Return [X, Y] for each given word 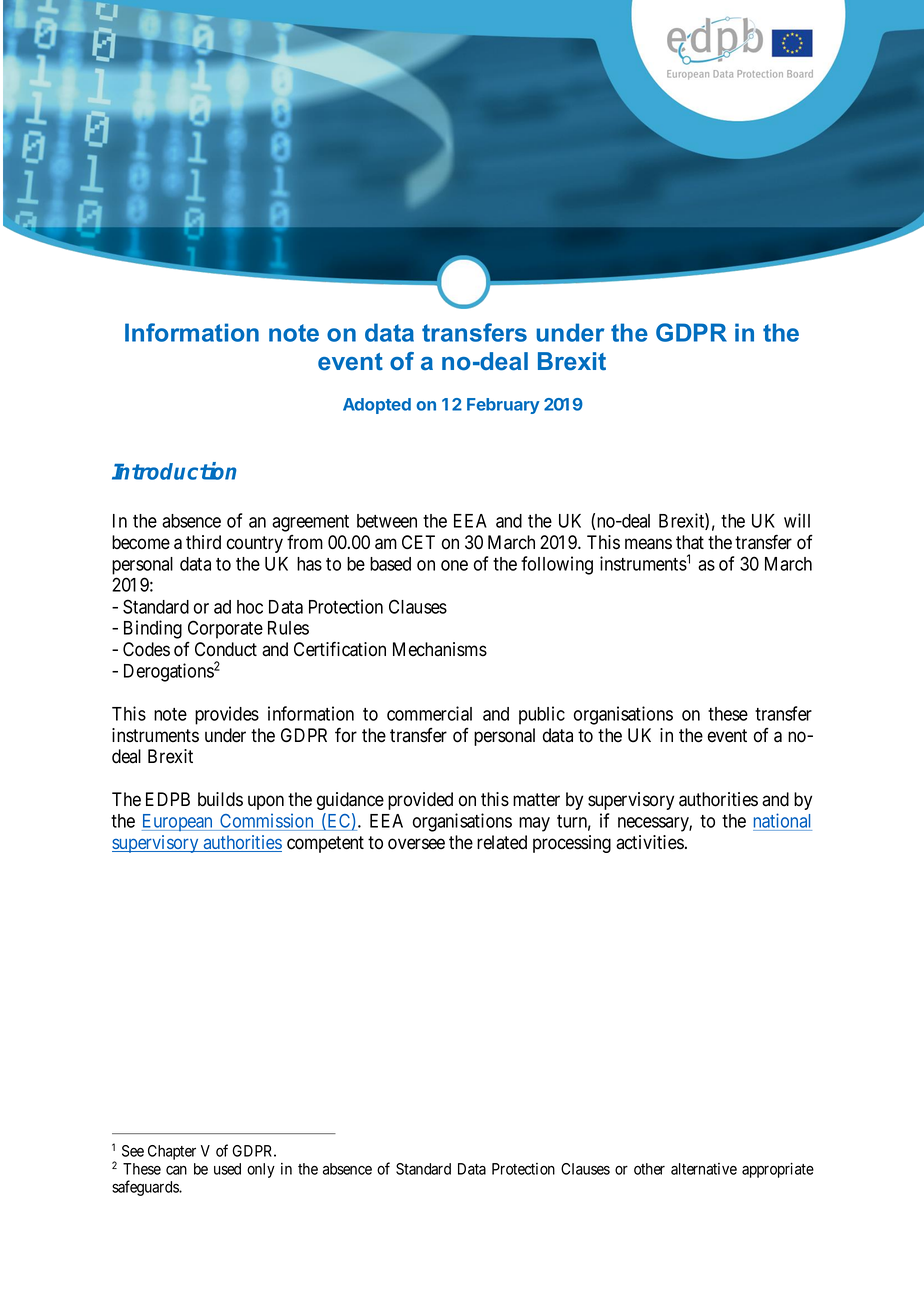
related [502, 842]
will [797, 520]
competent [325, 844]
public [542, 715]
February [503, 406]
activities [650, 842]
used [227, 1169]
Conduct [226, 649]
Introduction [174, 471]
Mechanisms [440, 649]
